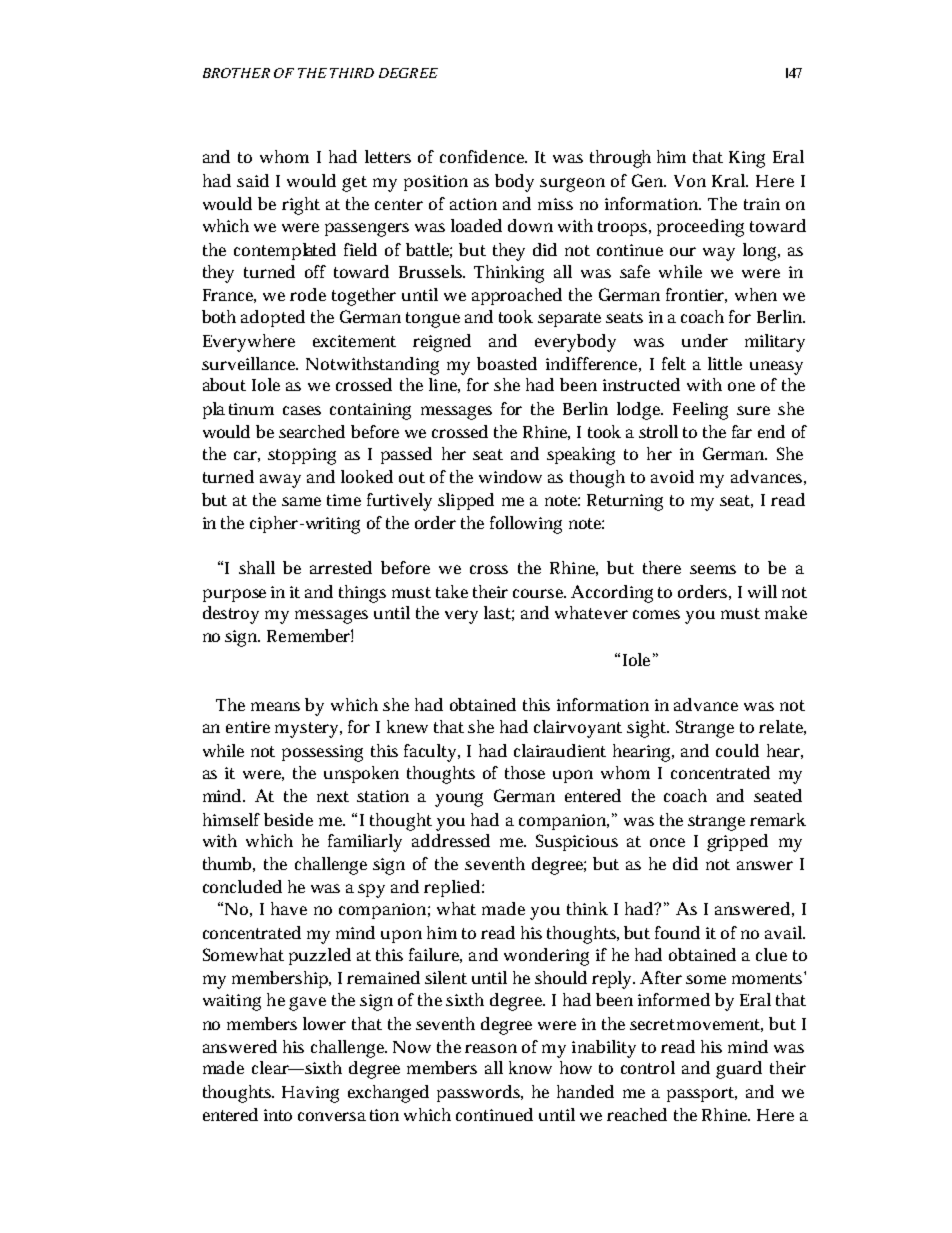 This image has height=1233, width=952. Describe the element at coordinates (483, 156) in the image. I see `confidence` at that location.
